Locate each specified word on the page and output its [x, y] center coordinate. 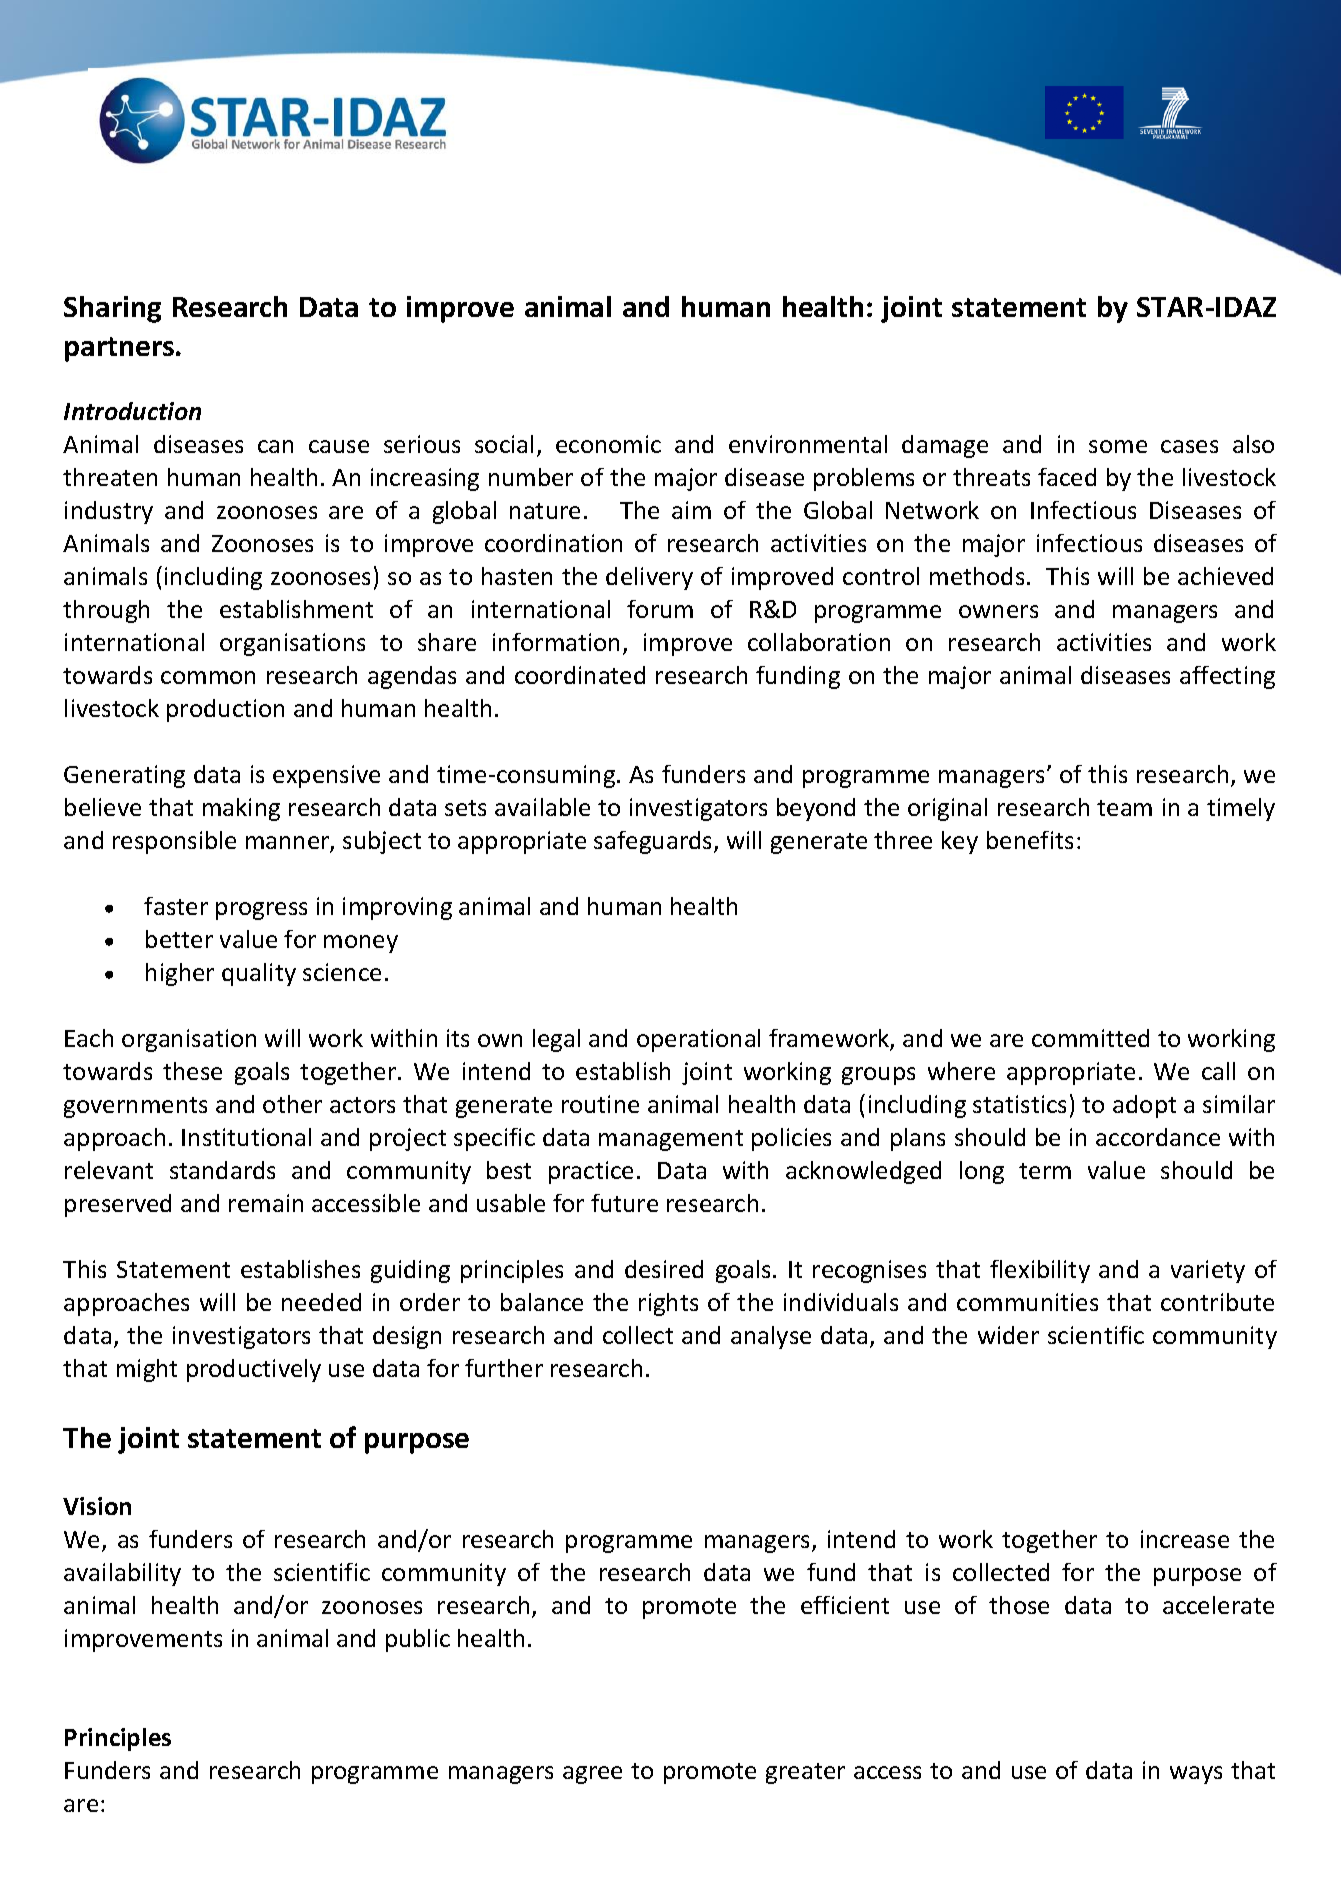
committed [1090, 1038]
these [192, 1071]
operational [698, 1040]
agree [592, 1775]
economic [608, 444]
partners [119, 349]
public [418, 1640]
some [1118, 446]
